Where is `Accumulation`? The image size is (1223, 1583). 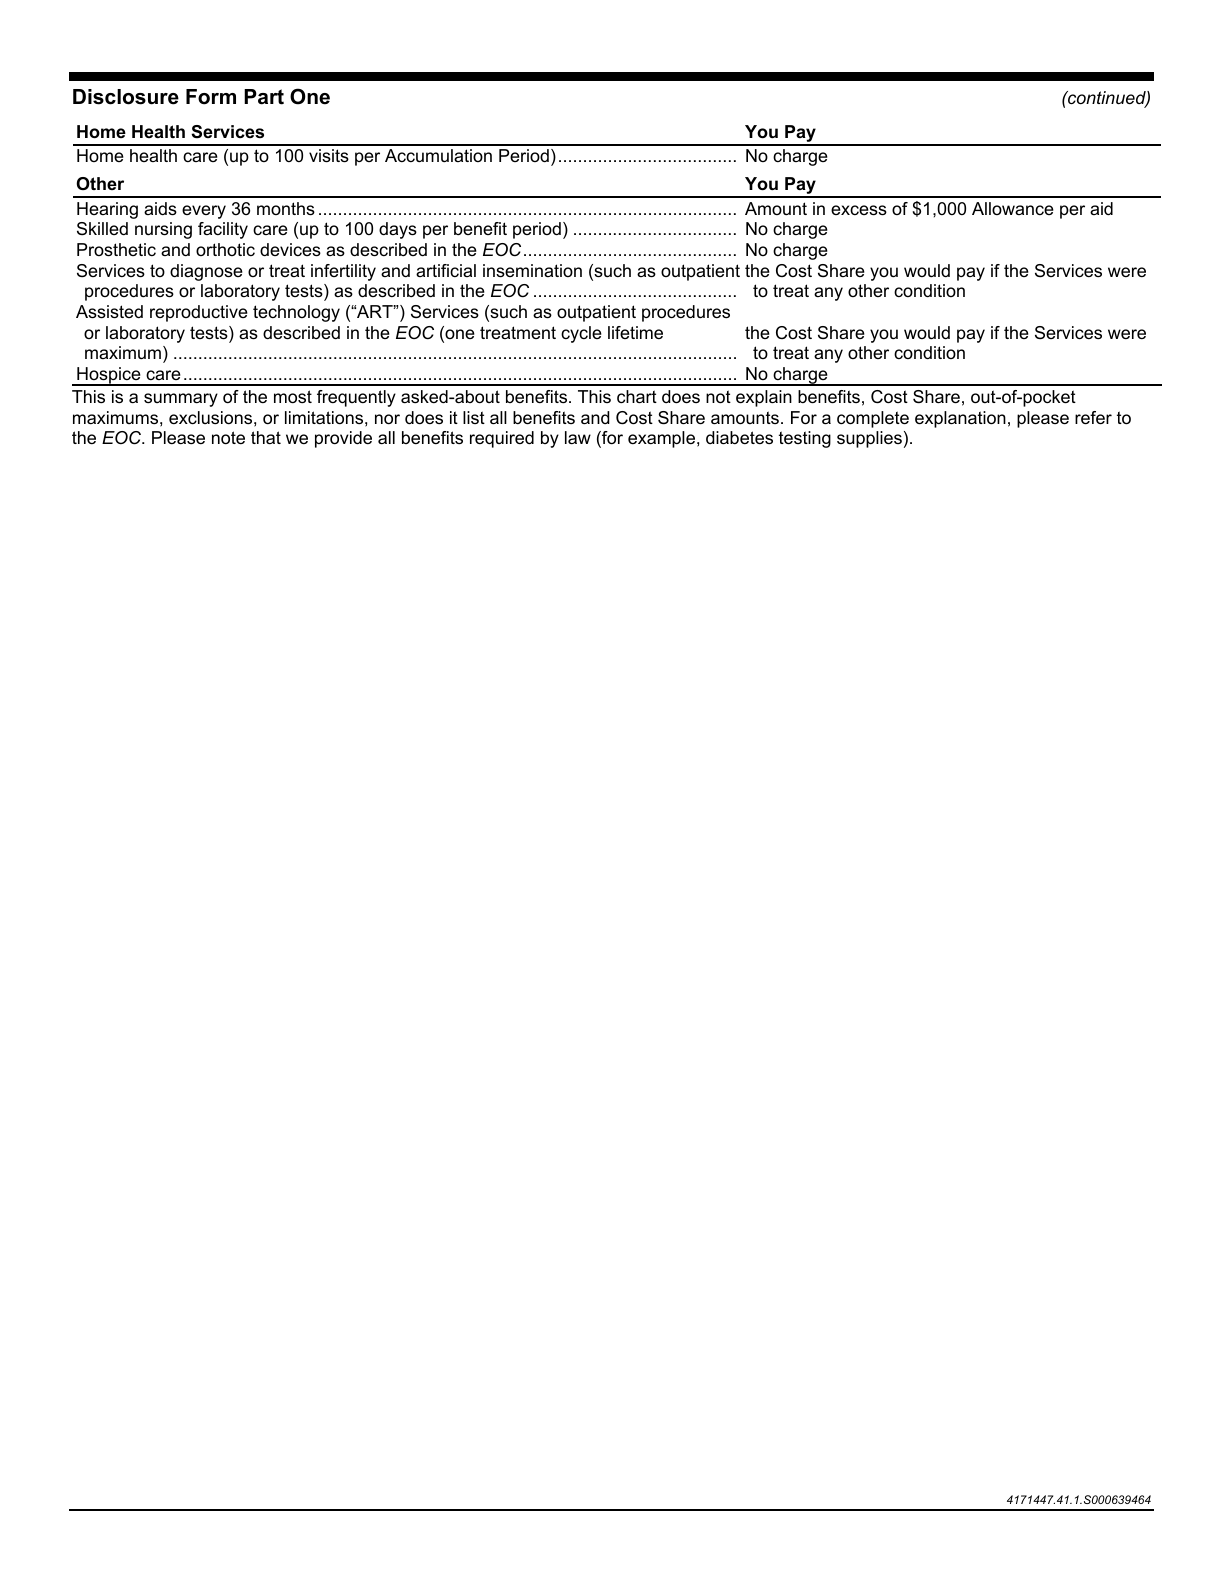 Accumulation is located at coordinates (438, 155).
